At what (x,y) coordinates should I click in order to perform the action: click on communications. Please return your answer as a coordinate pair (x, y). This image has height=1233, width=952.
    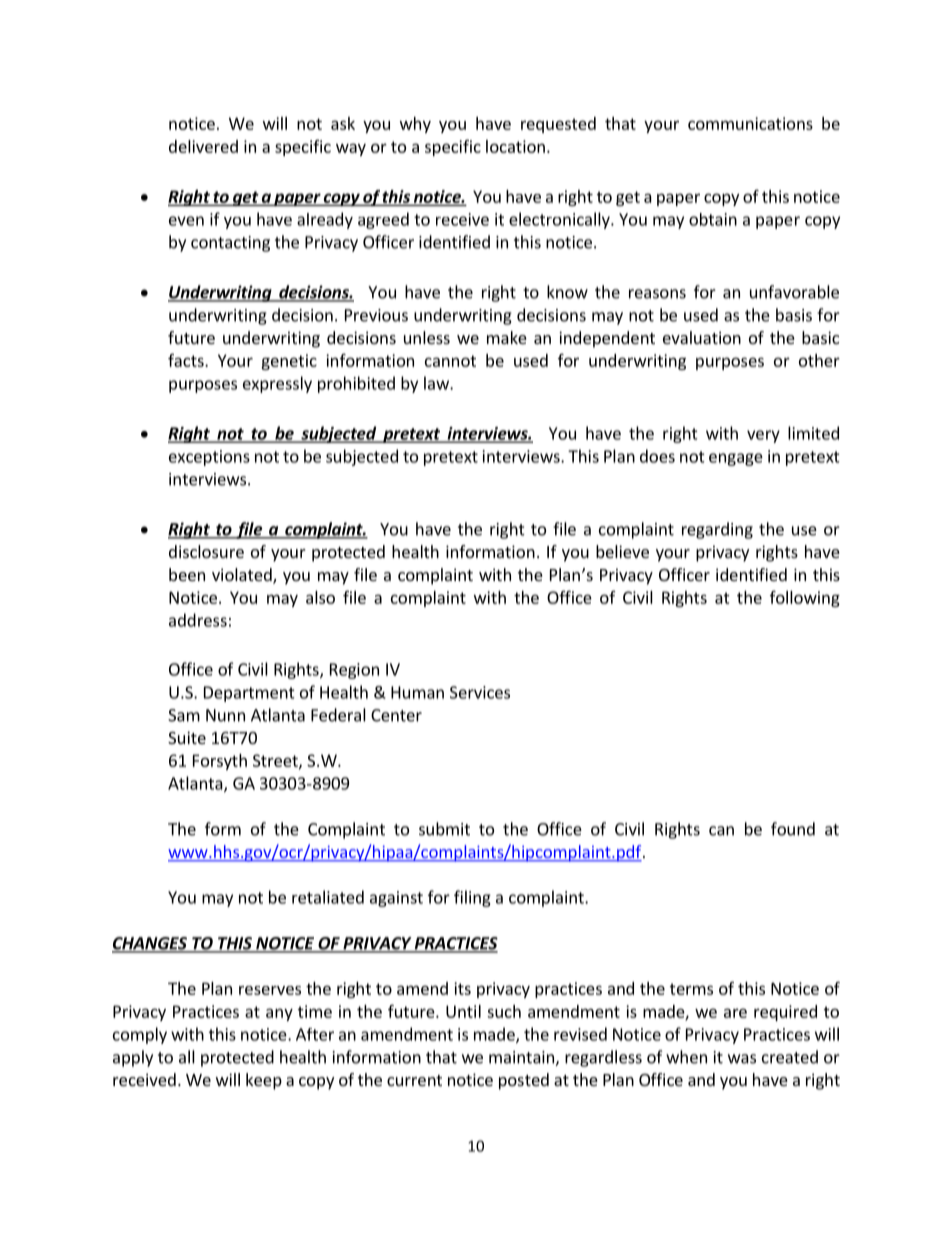
    Looking at the image, I should click on (750, 123).
